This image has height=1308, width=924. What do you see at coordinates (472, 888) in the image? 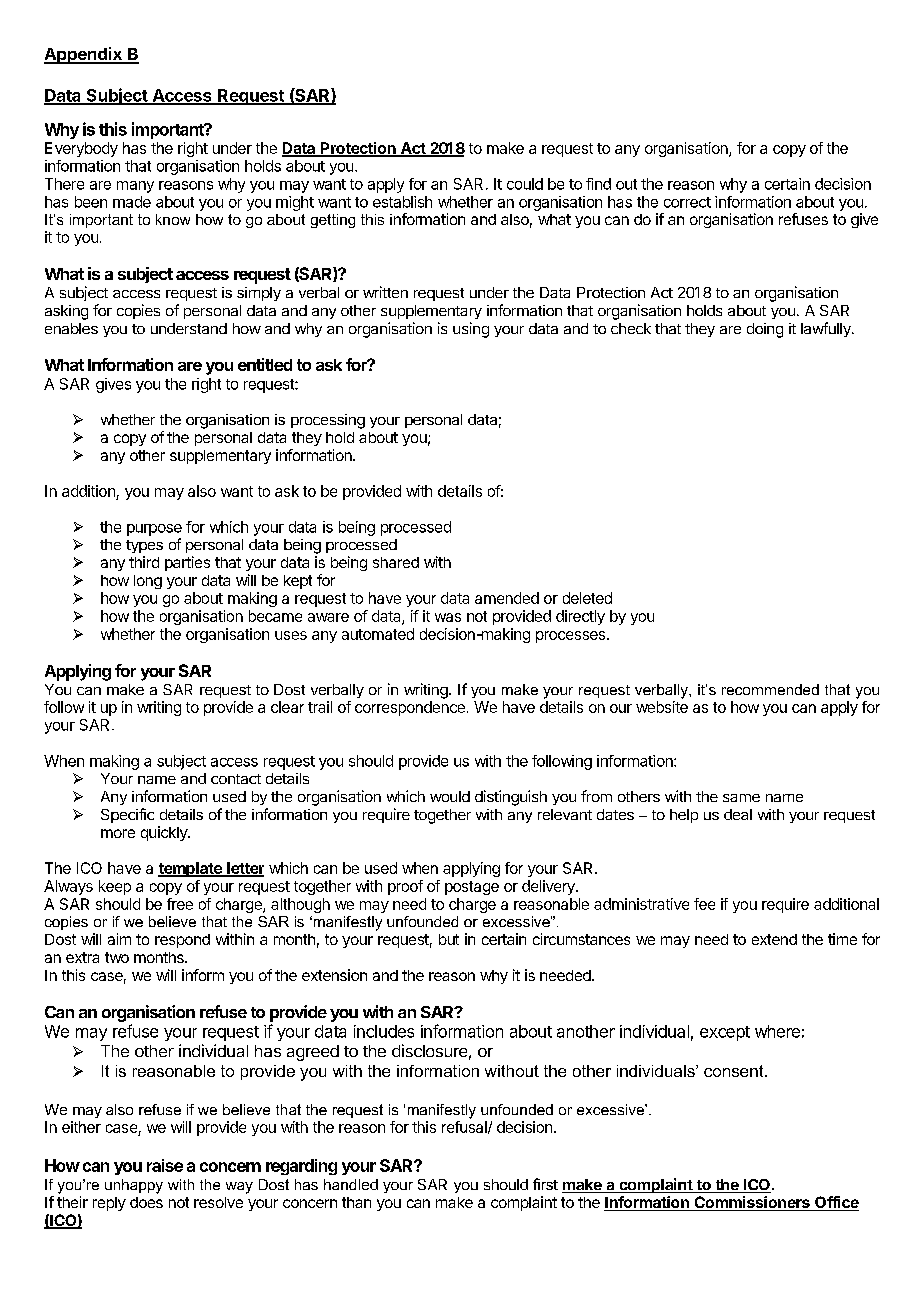
I see `postage` at bounding box center [472, 888].
